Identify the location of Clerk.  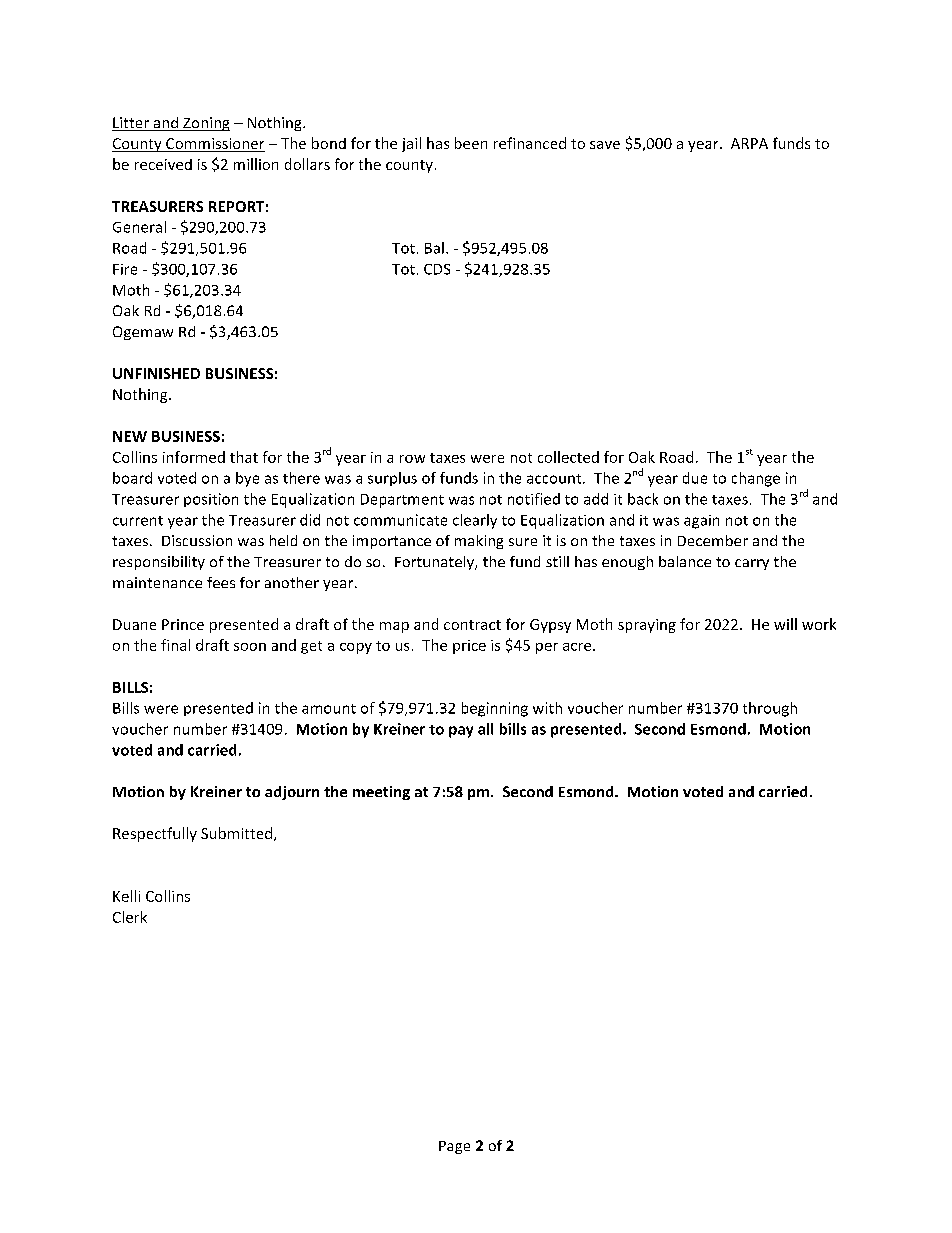
(130, 917).
